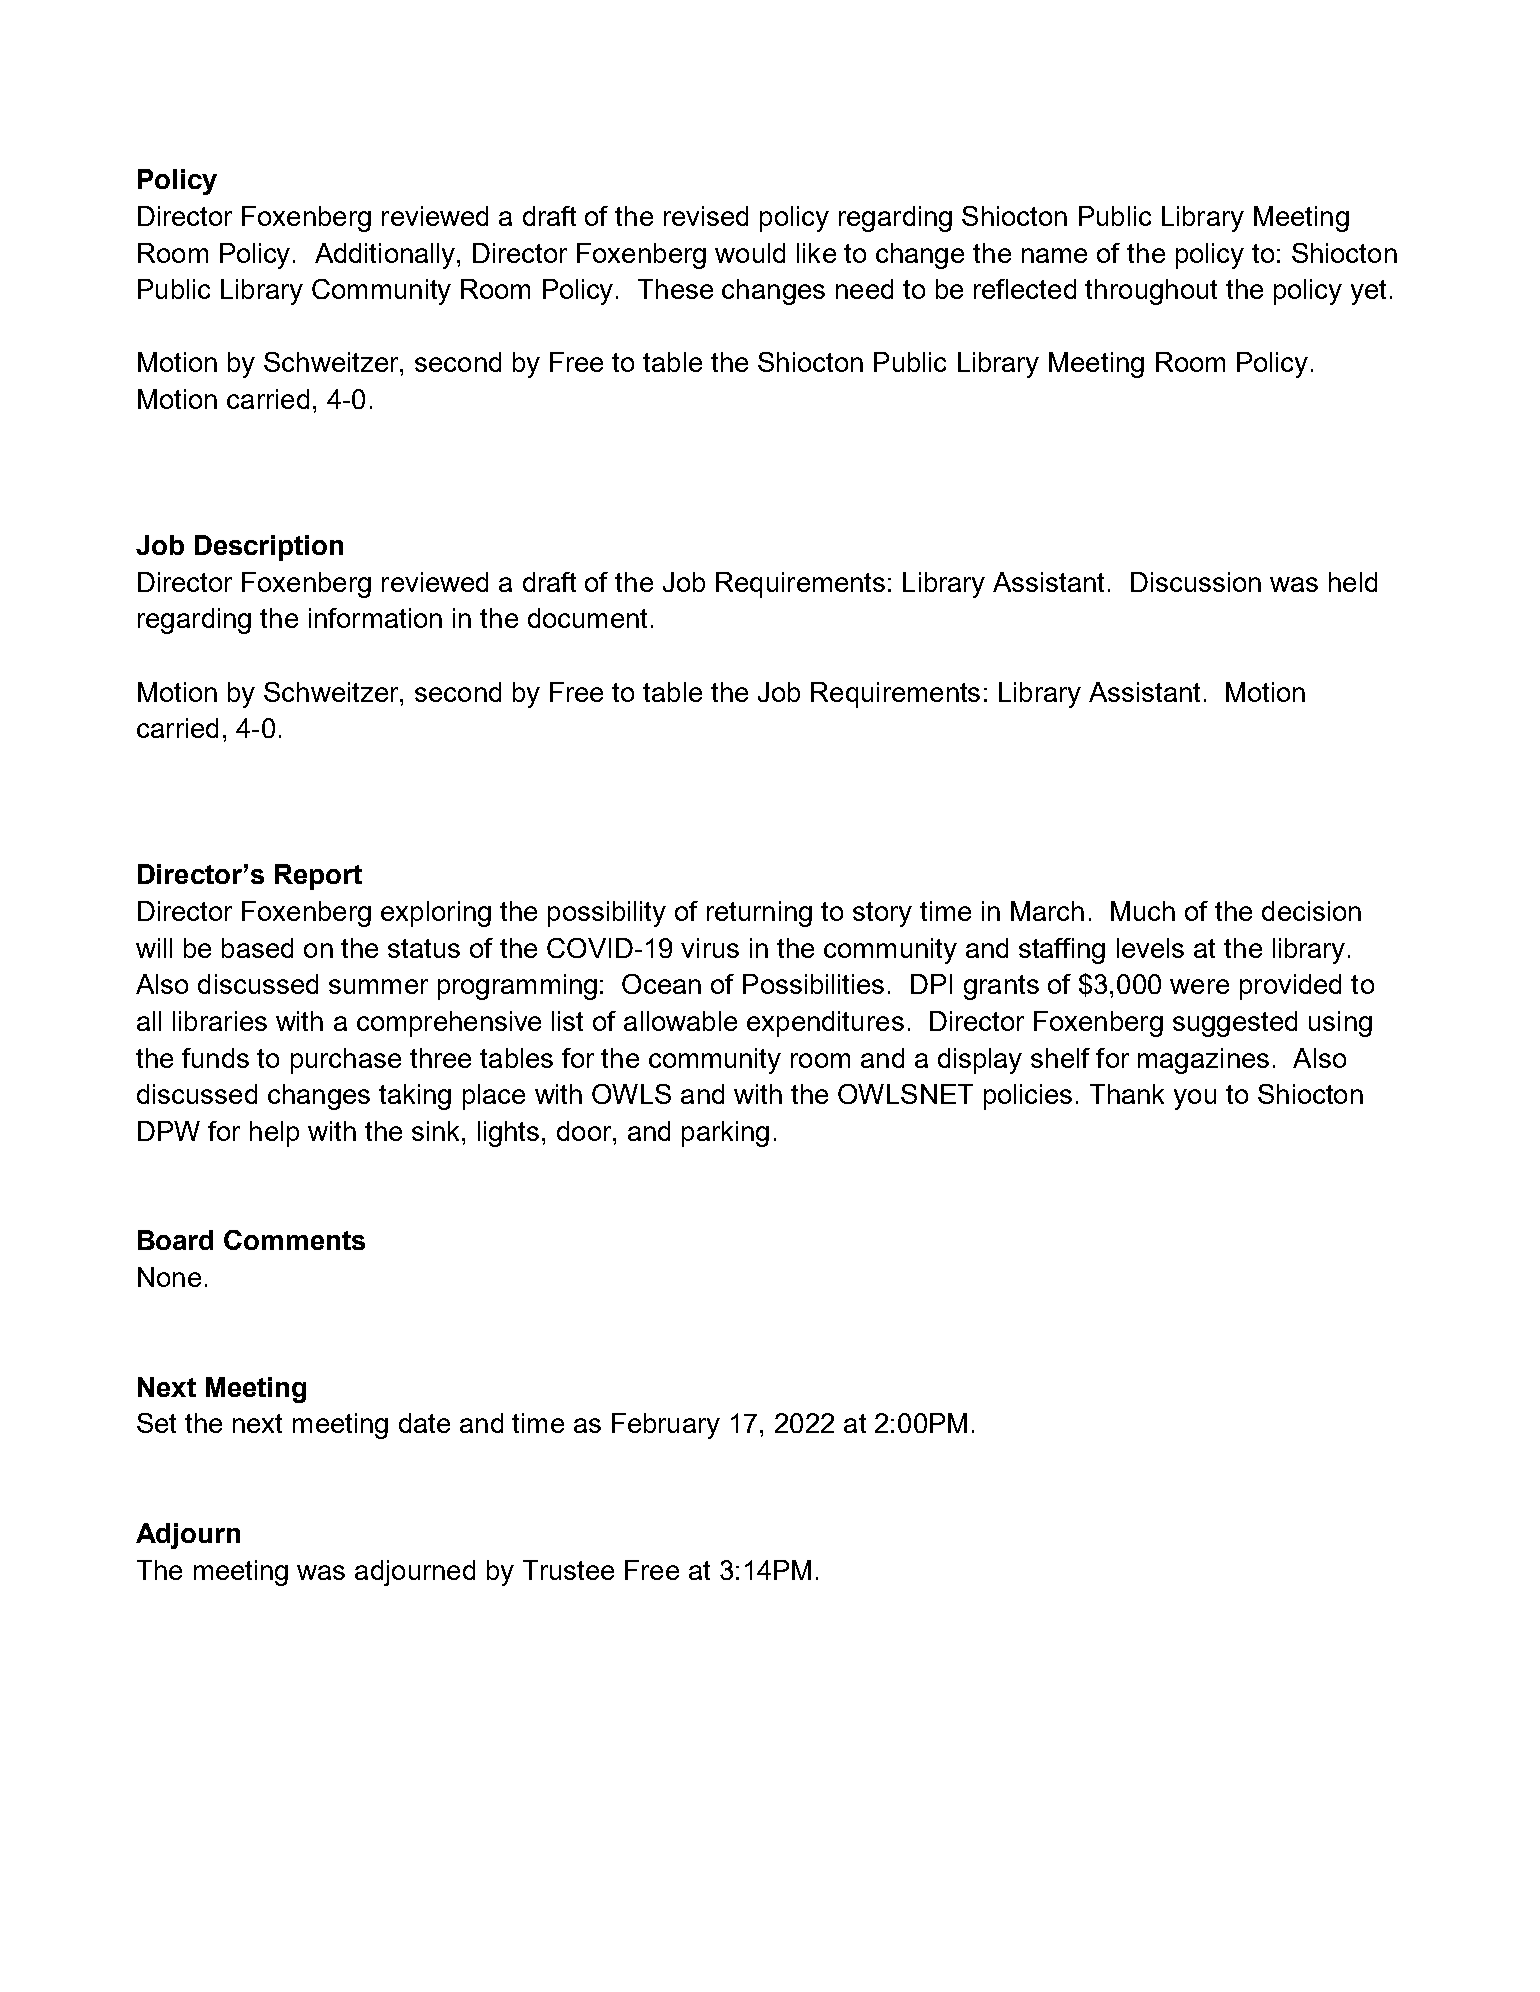  Describe the element at coordinates (568, 1570) in the screenshot. I see `Trustee` at that location.
